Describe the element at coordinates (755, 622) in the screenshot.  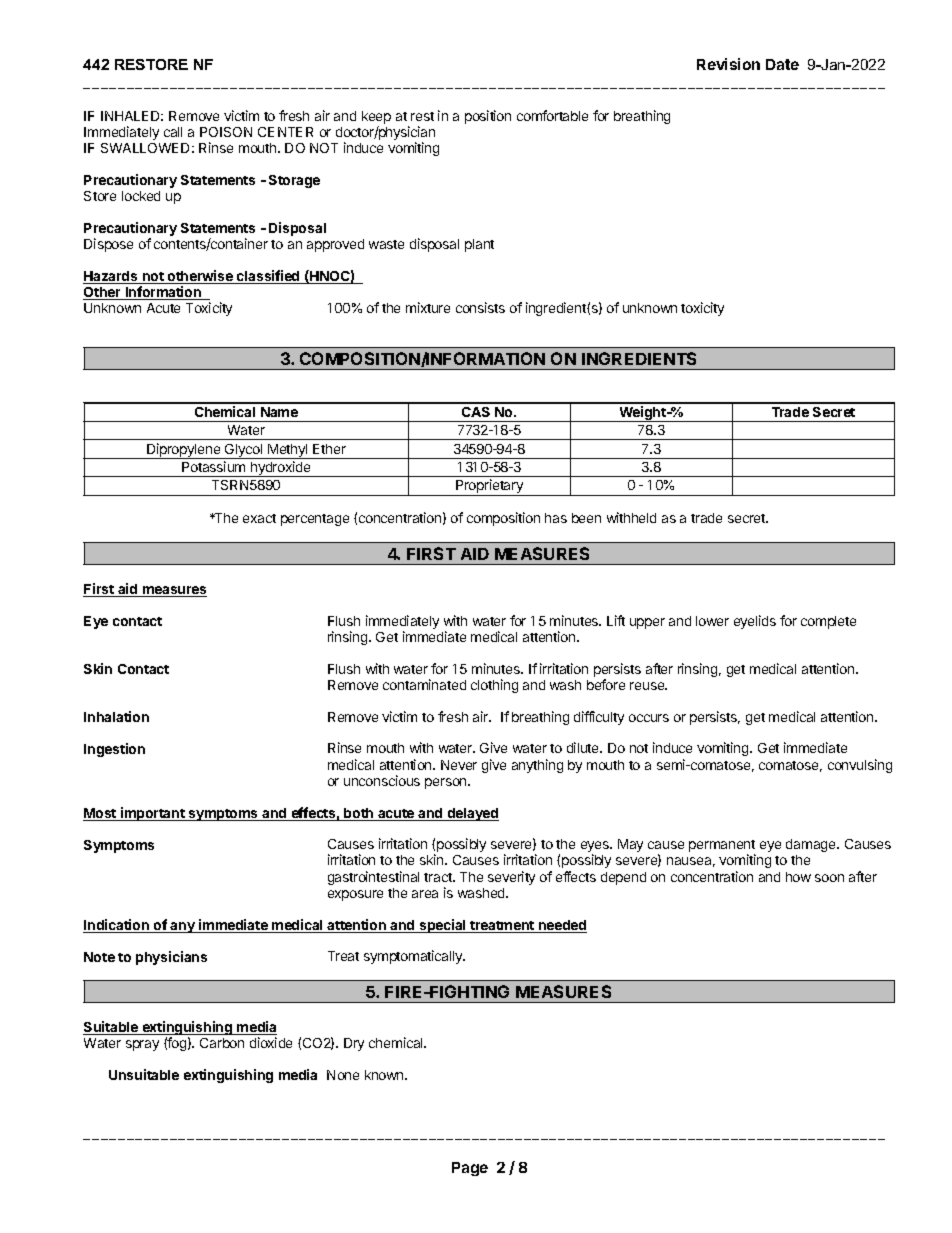
I see `eyelids` at that location.
